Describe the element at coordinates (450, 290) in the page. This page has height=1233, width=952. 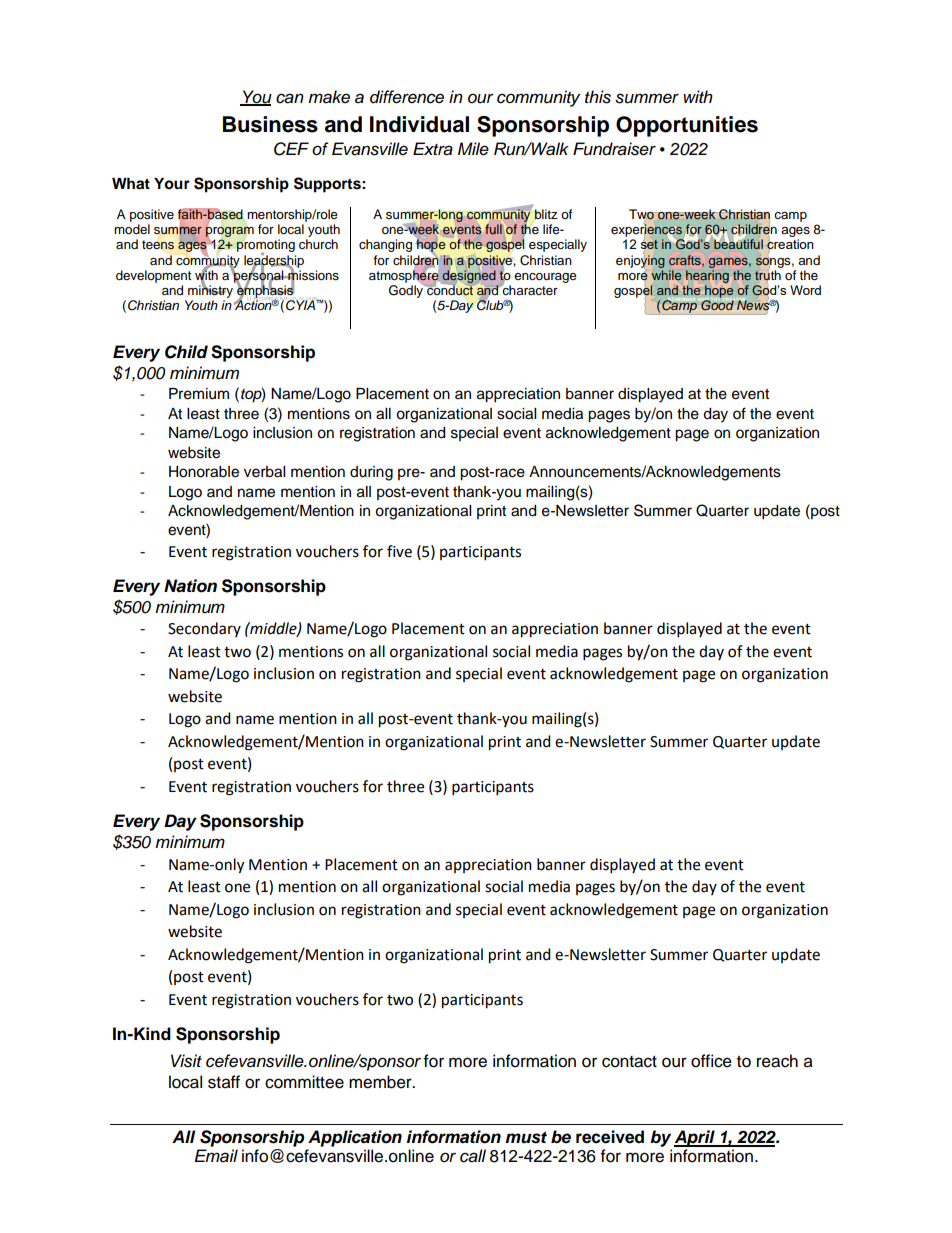
I see `conduct` at that location.
